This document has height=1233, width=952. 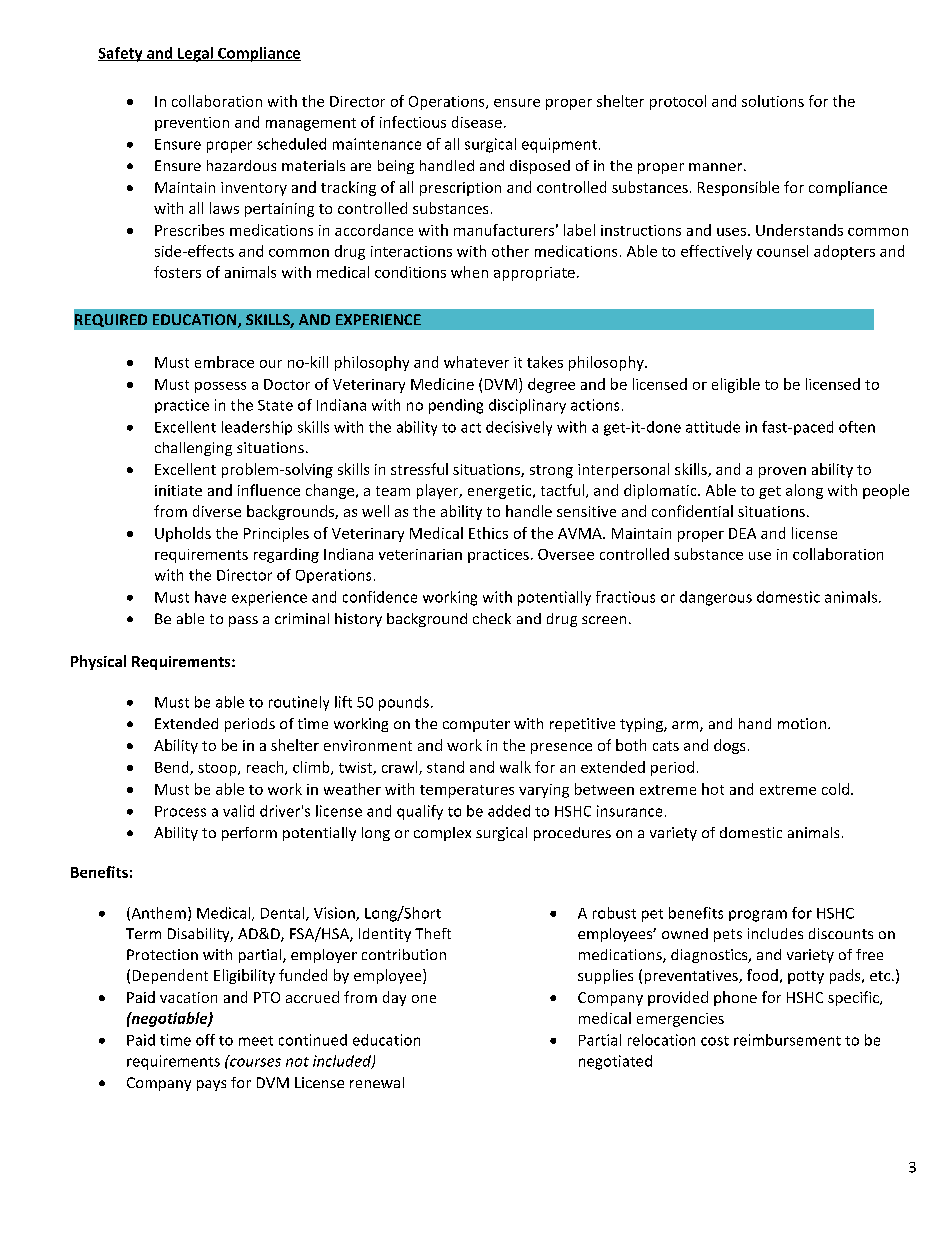 What do you see at coordinates (377, 1082) in the document?
I see `renewal` at bounding box center [377, 1082].
